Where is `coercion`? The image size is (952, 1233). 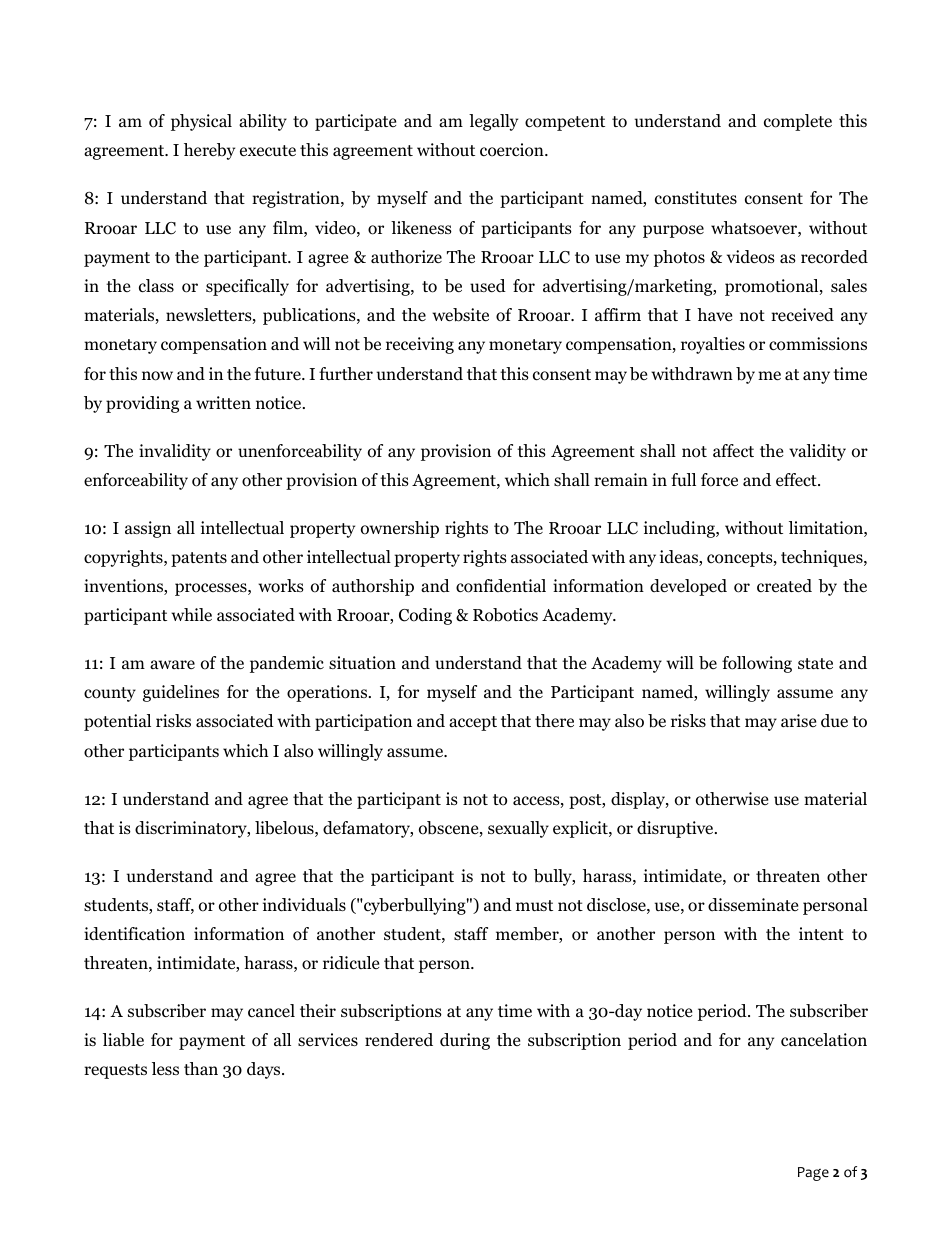 coercion is located at coordinates (513, 150).
